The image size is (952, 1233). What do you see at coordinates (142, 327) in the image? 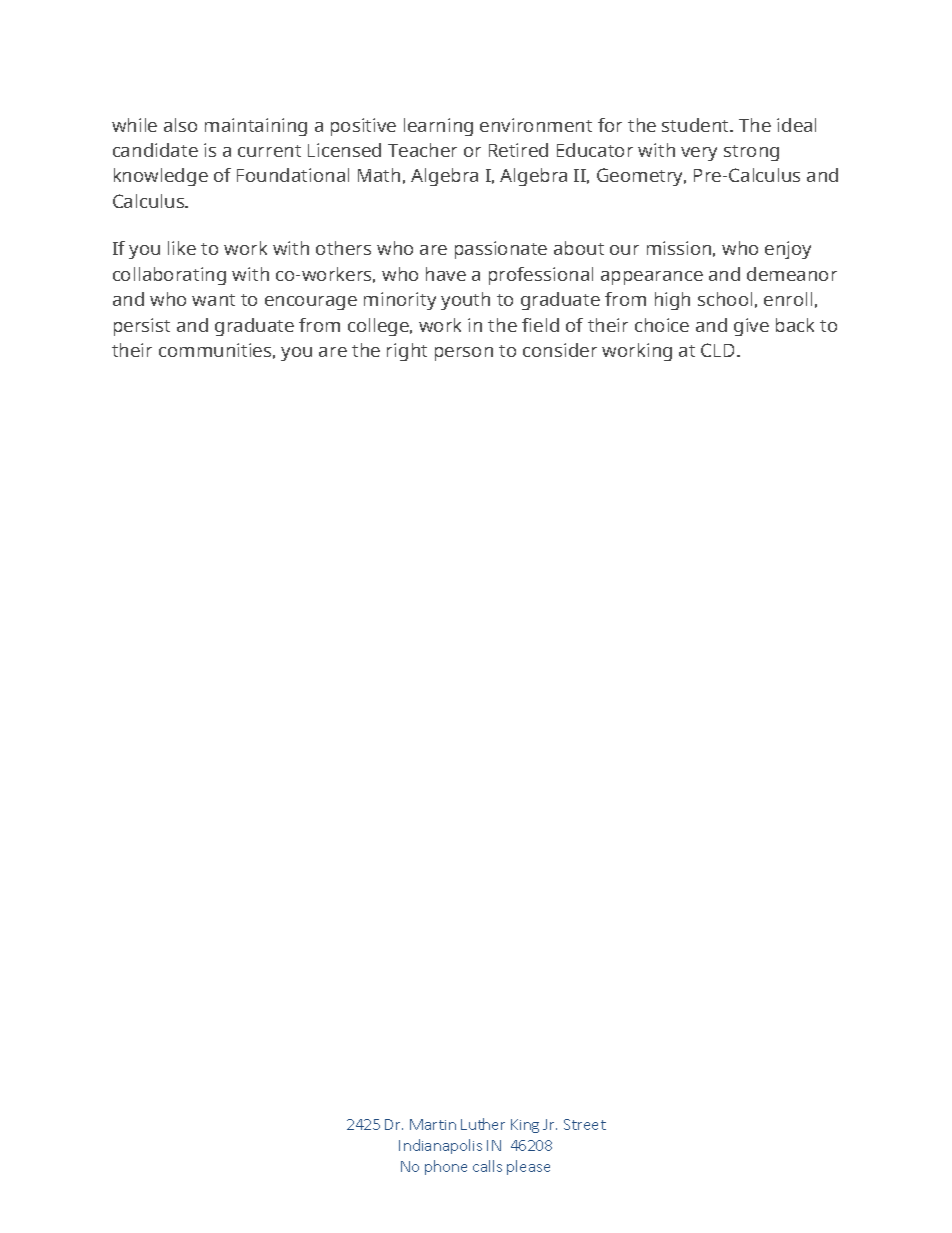
I see `persist` at bounding box center [142, 327].
